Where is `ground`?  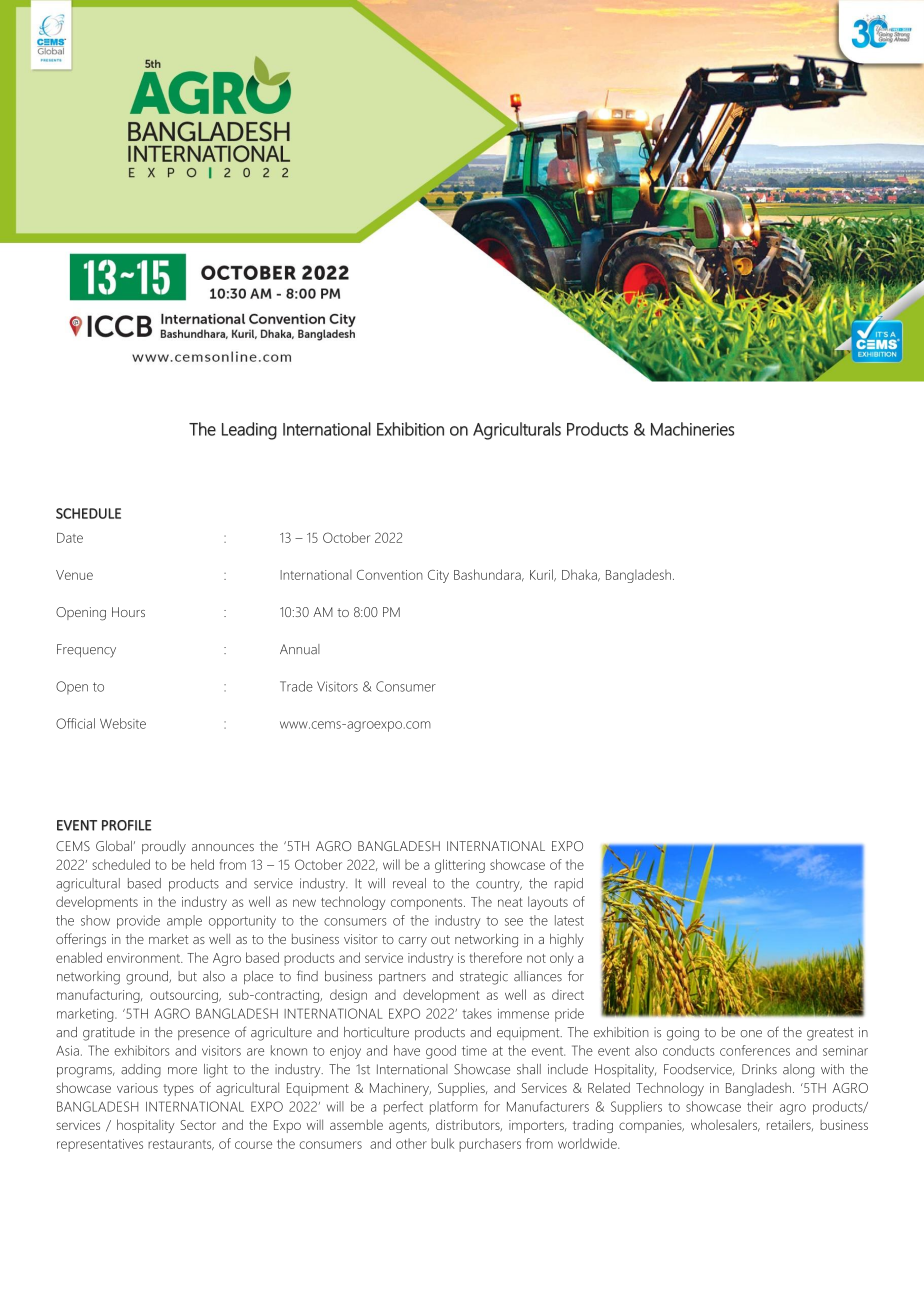 ground is located at coordinates (148, 978).
